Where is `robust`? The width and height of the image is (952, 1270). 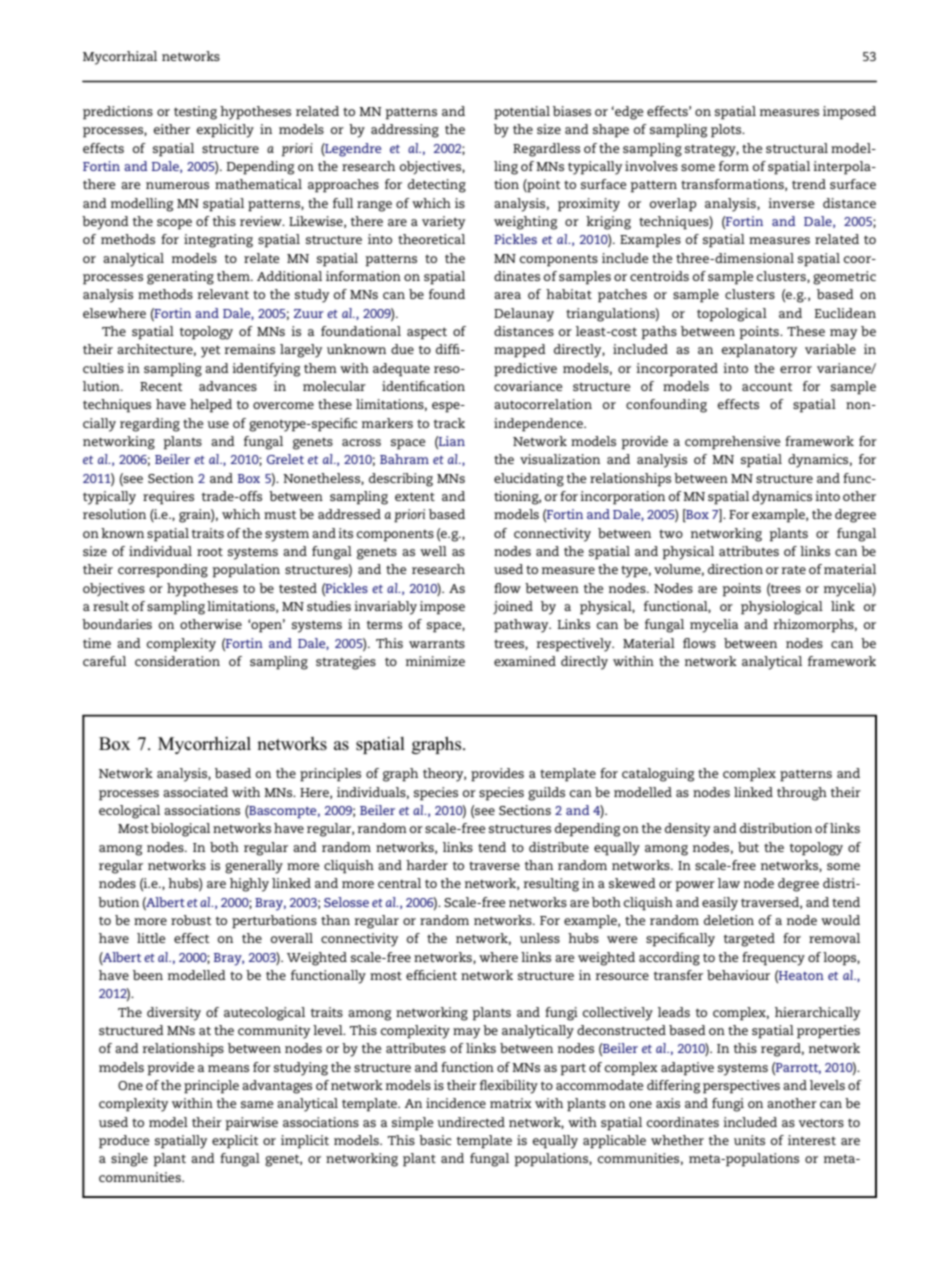
robust is located at coordinates (191, 920).
